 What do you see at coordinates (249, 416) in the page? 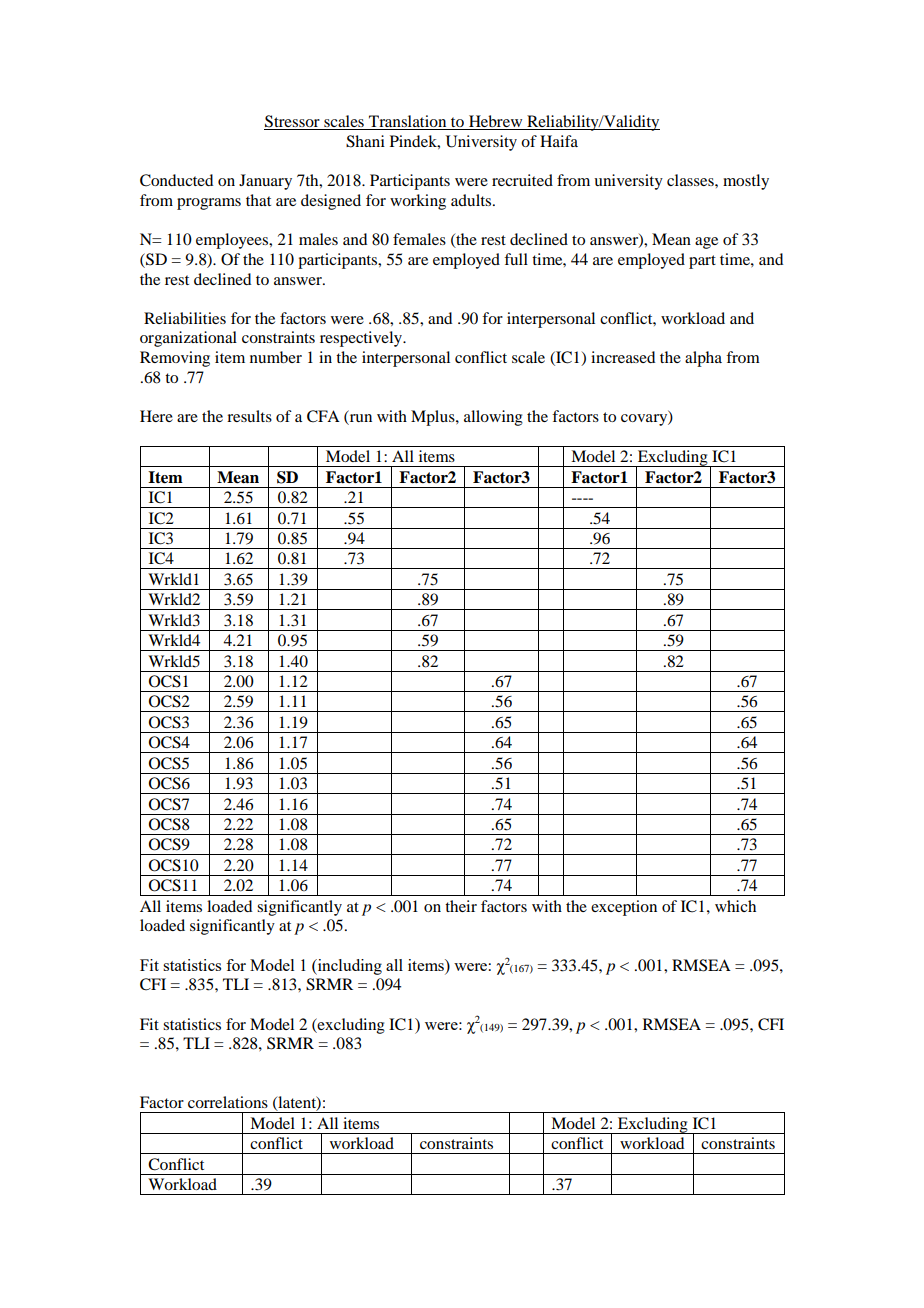
I see `results` at bounding box center [249, 416].
